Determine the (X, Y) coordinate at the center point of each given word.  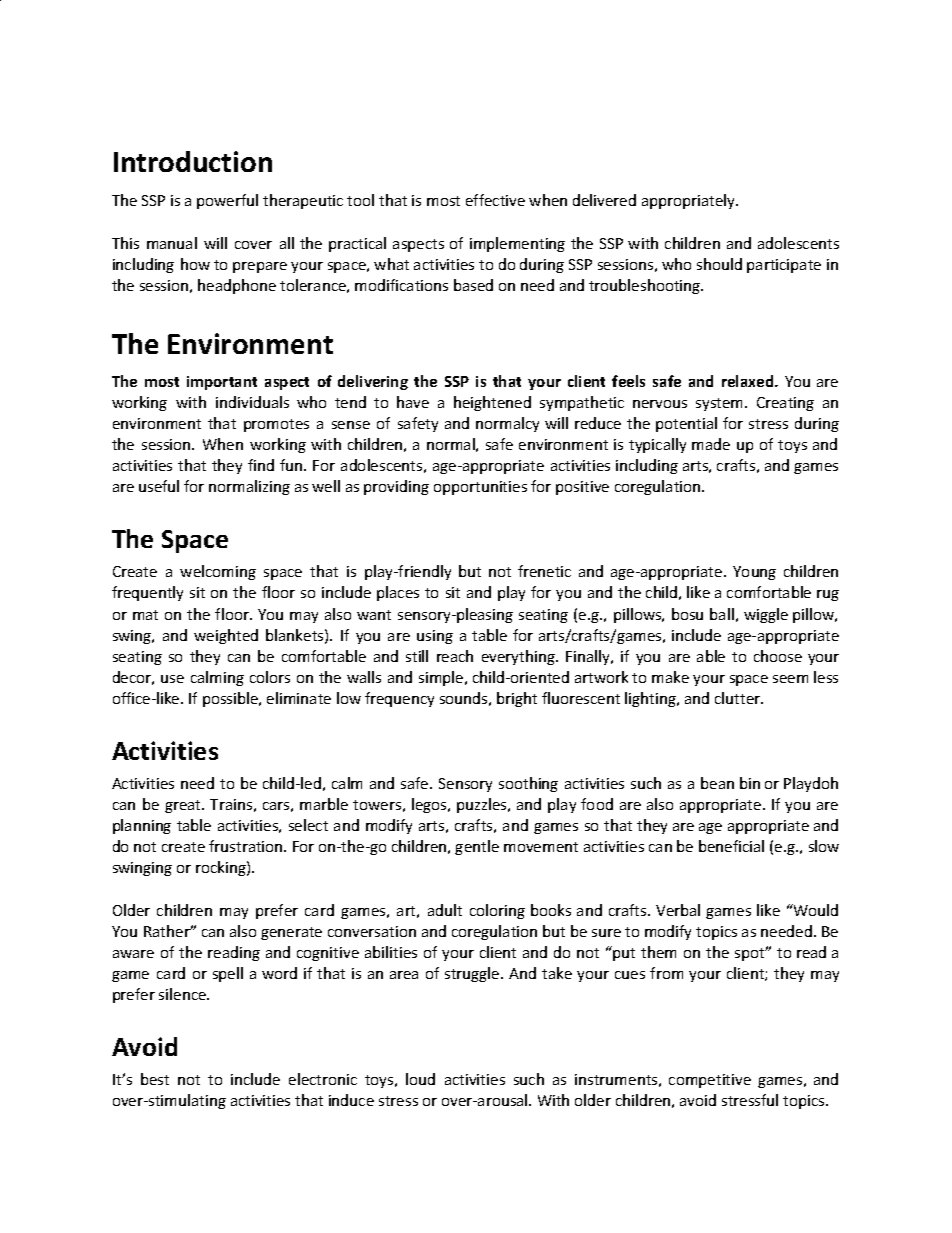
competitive (710, 1081)
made (711, 444)
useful (159, 486)
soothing (528, 784)
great (184, 806)
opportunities (480, 488)
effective (495, 200)
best (155, 1079)
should (719, 264)
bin (750, 783)
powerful (227, 201)
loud (420, 1079)
